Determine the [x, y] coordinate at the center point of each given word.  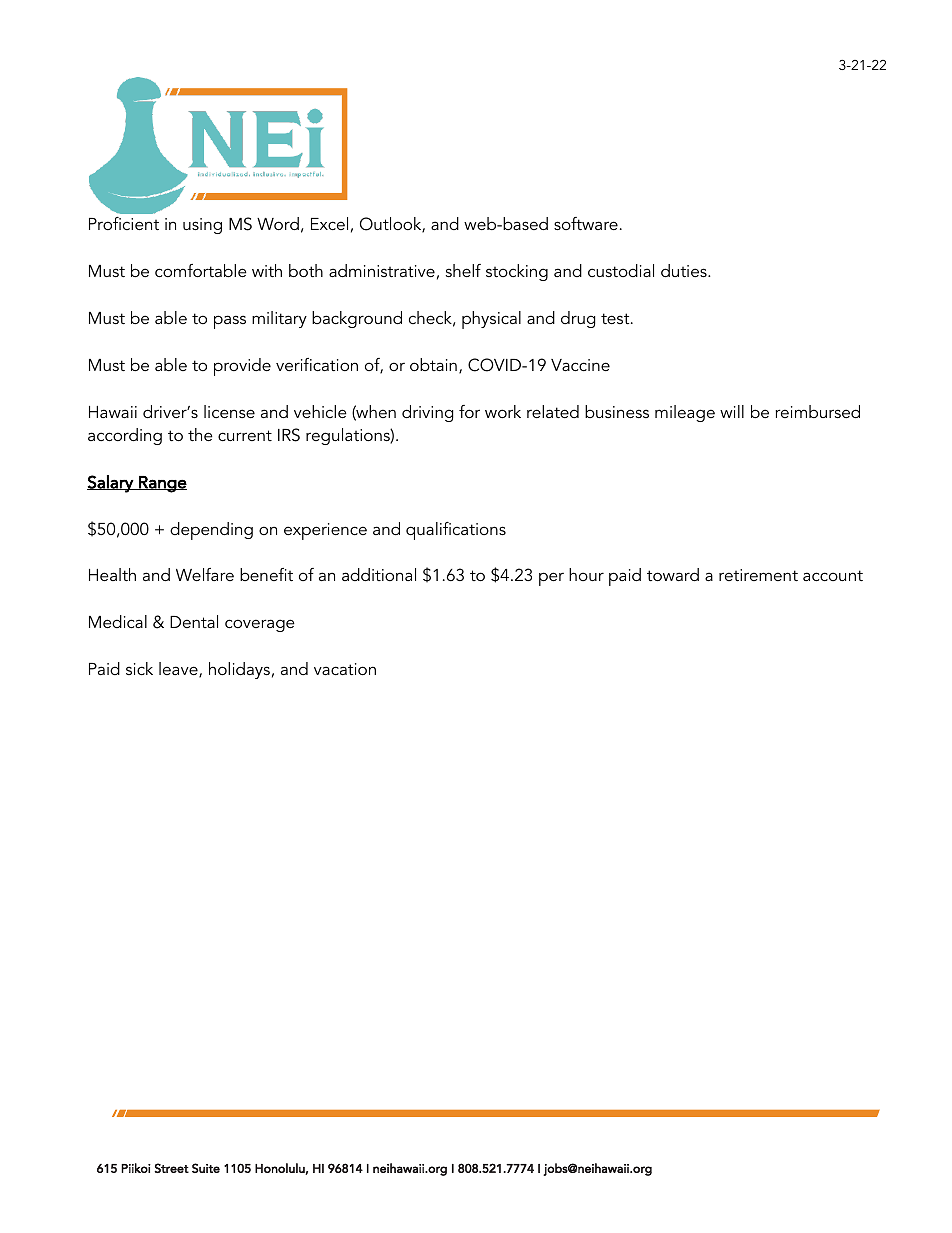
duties [685, 270]
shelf [463, 270]
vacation [345, 669]
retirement [758, 575]
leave [179, 670]
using [202, 226]
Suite [206, 1168]
